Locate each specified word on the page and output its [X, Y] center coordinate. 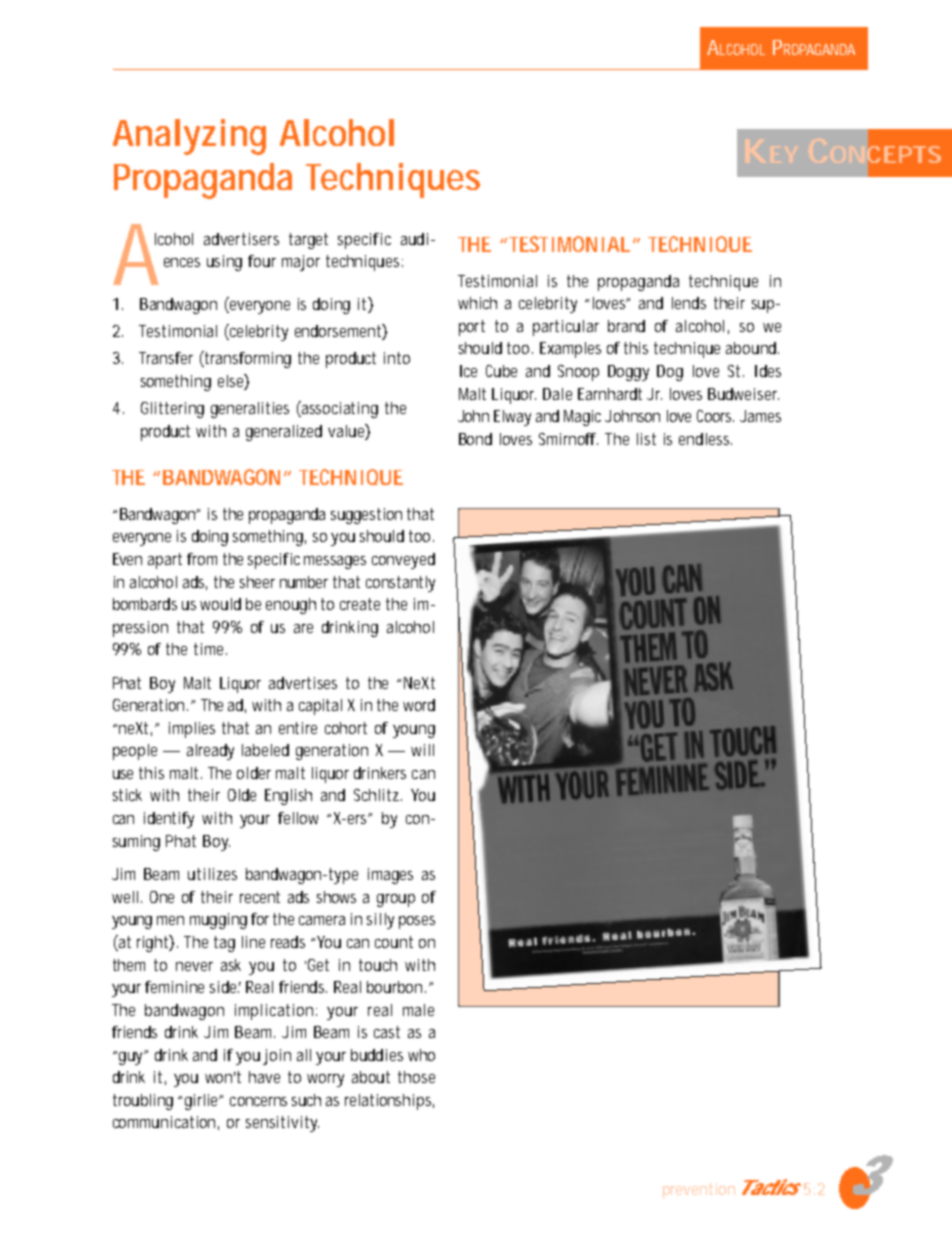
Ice [468, 371]
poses [417, 922]
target [308, 241]
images [390, 876]
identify [169, 820]
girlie [204, 1102]
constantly [400, 584]
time [210, 649]
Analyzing [189, 137]
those [416, 1077]
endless [705, 439]
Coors [715, 416]
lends [689, 303]
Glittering [172, 410]
